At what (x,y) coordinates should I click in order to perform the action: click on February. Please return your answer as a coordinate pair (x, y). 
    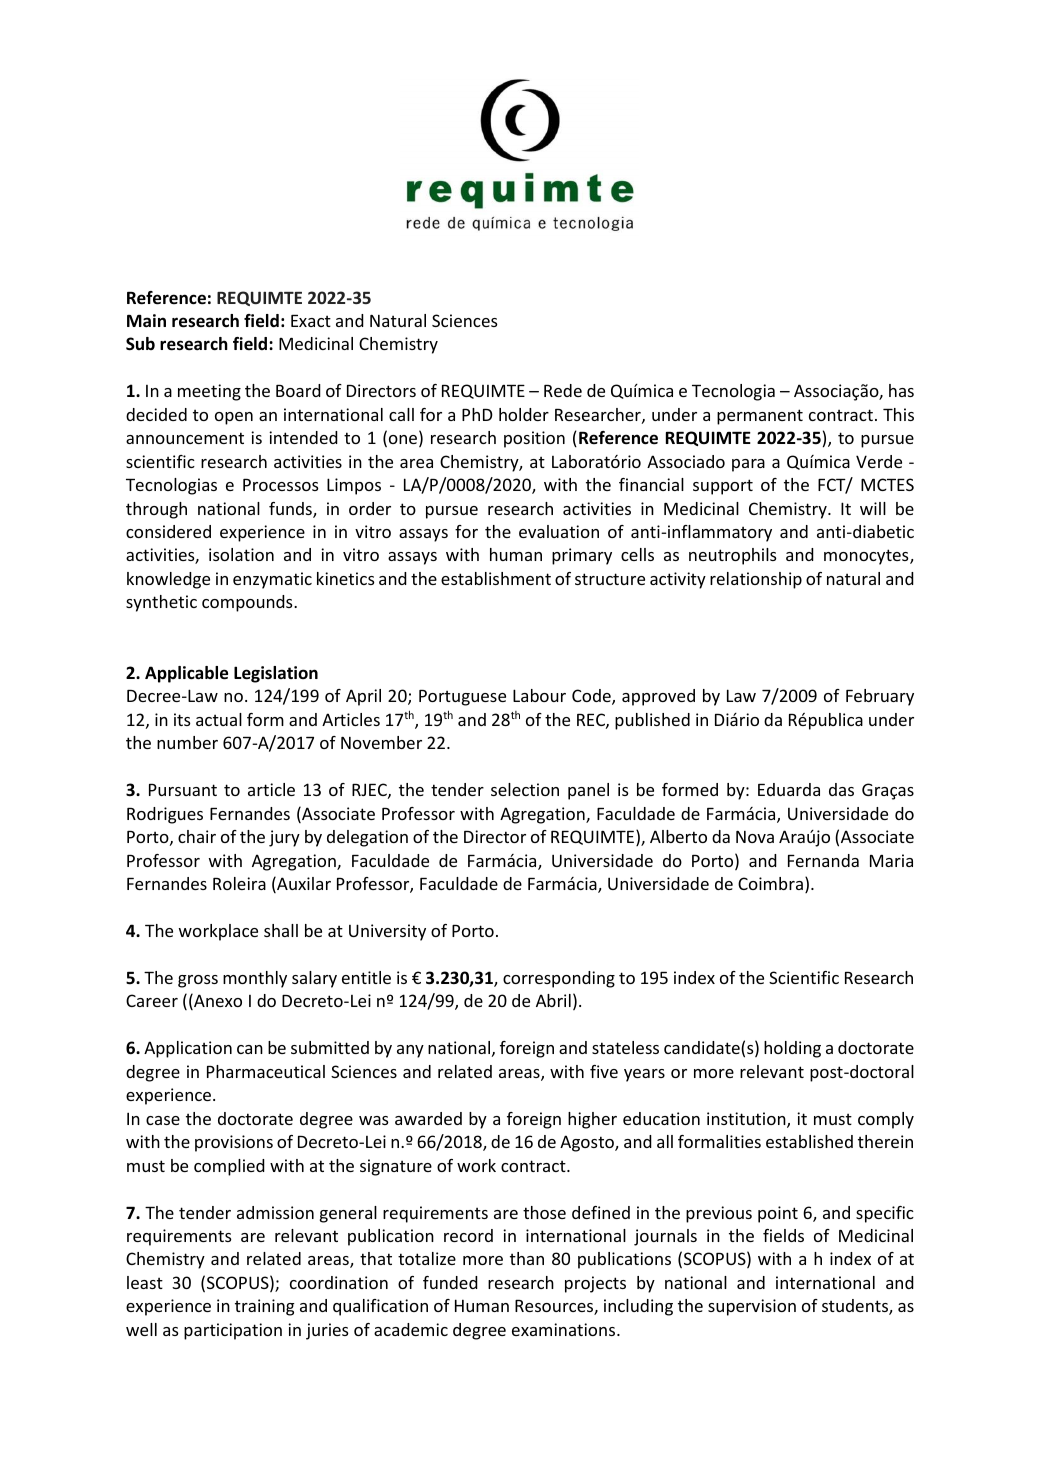
    Looking at the image, I should click on (880, 697).
